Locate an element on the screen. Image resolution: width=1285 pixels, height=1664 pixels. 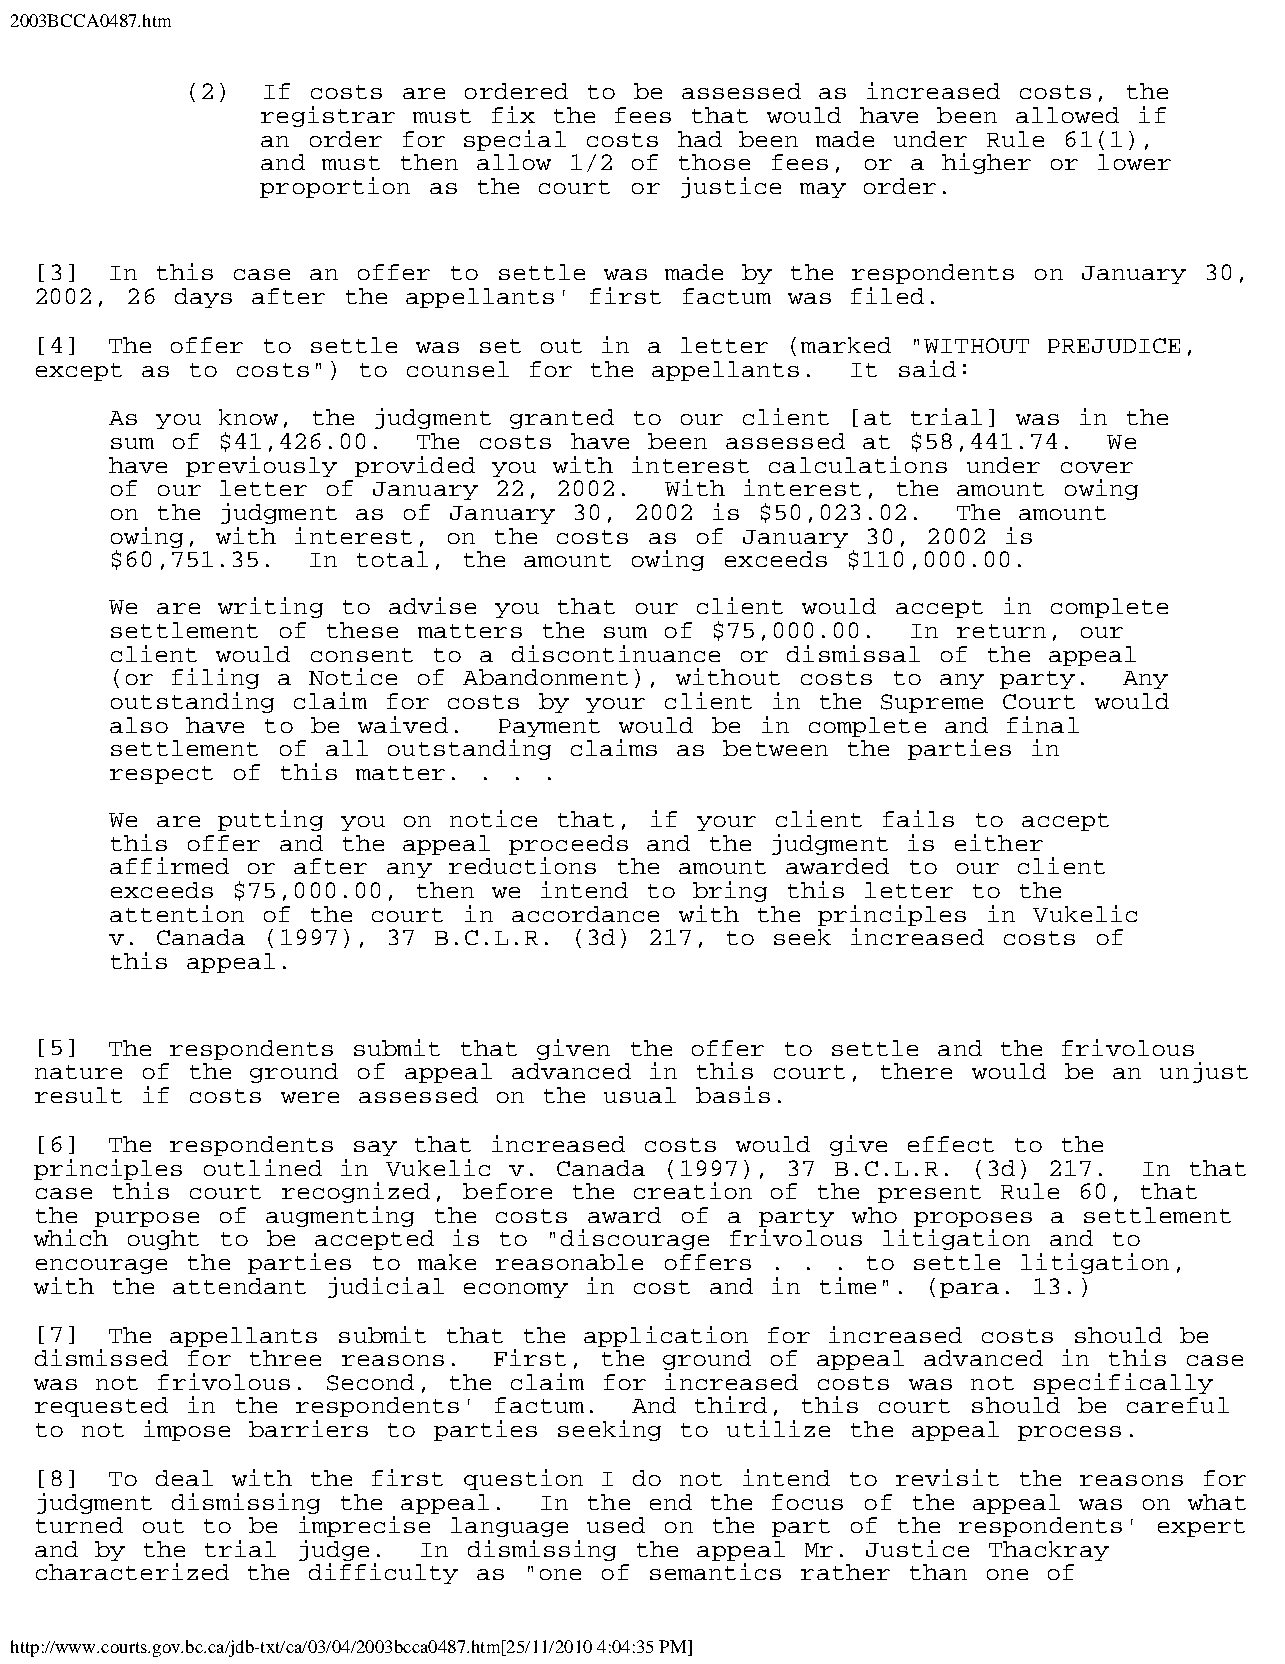
deal is located at coordinates (184, 1478).
